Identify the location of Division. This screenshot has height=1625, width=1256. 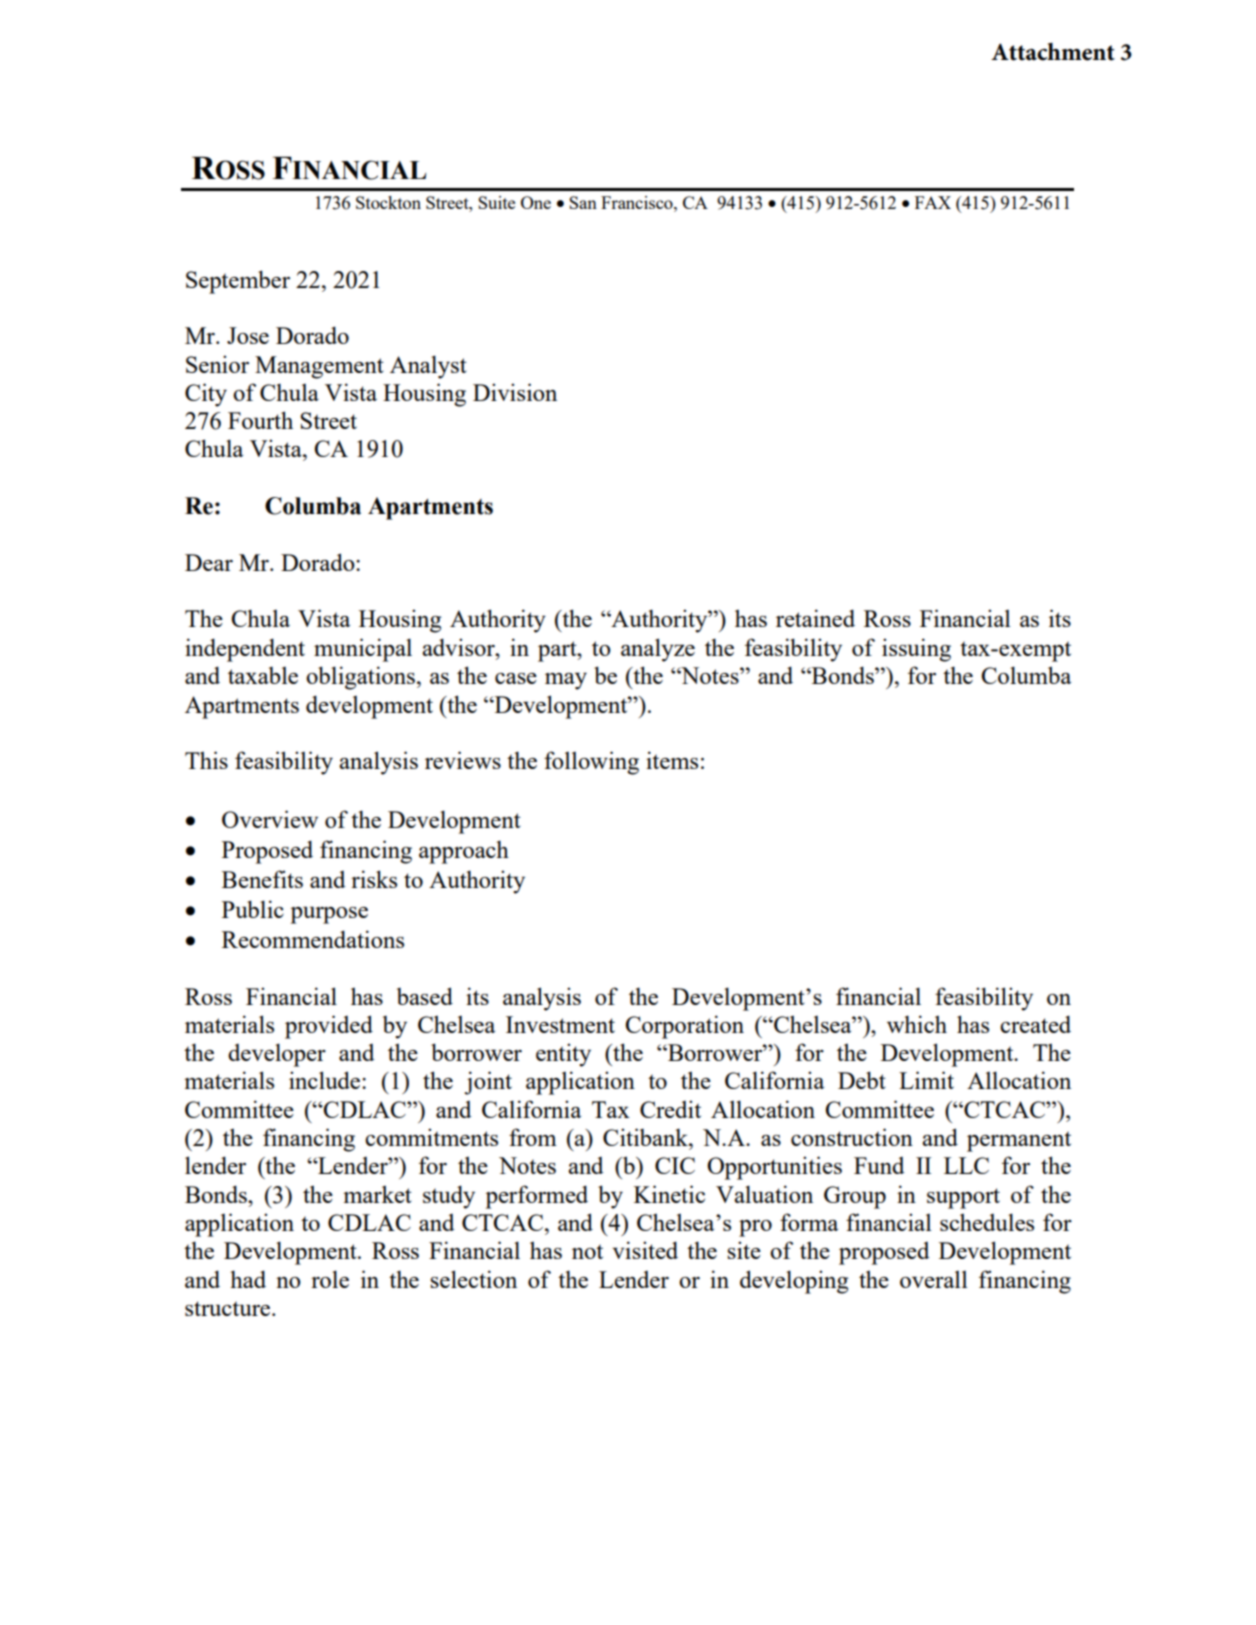
(515, 392).
